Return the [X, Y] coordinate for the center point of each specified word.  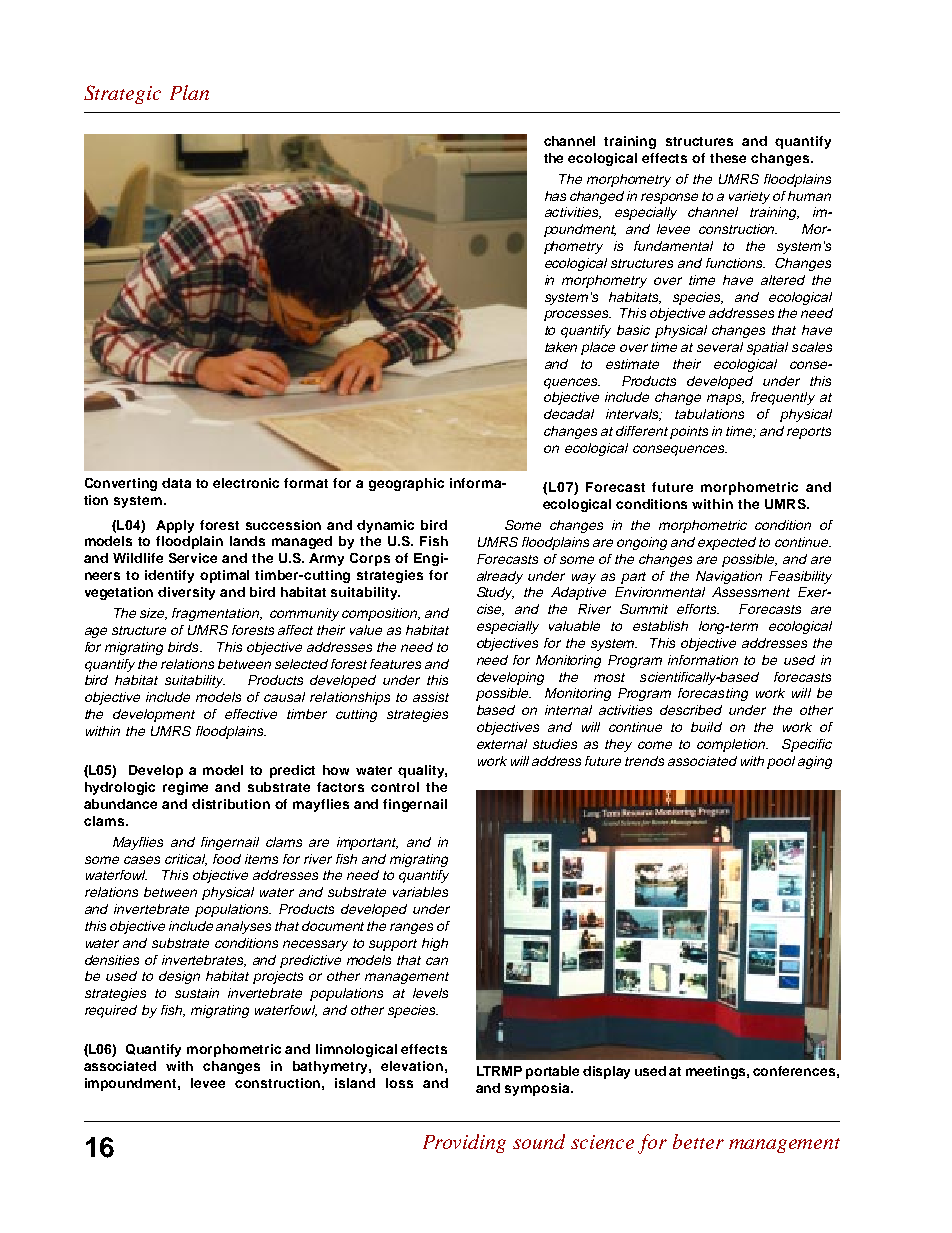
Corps [370, 559]
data [176, 483]
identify [169, 576]
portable [552, 1072]
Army [326, 559]
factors [340, 787]
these [728, 158]
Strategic [122, 94]
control [395, 787]
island [355, 1083]
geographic [406, 484]
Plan [189, 92]
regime [185, 788]
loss [399, 1083]
